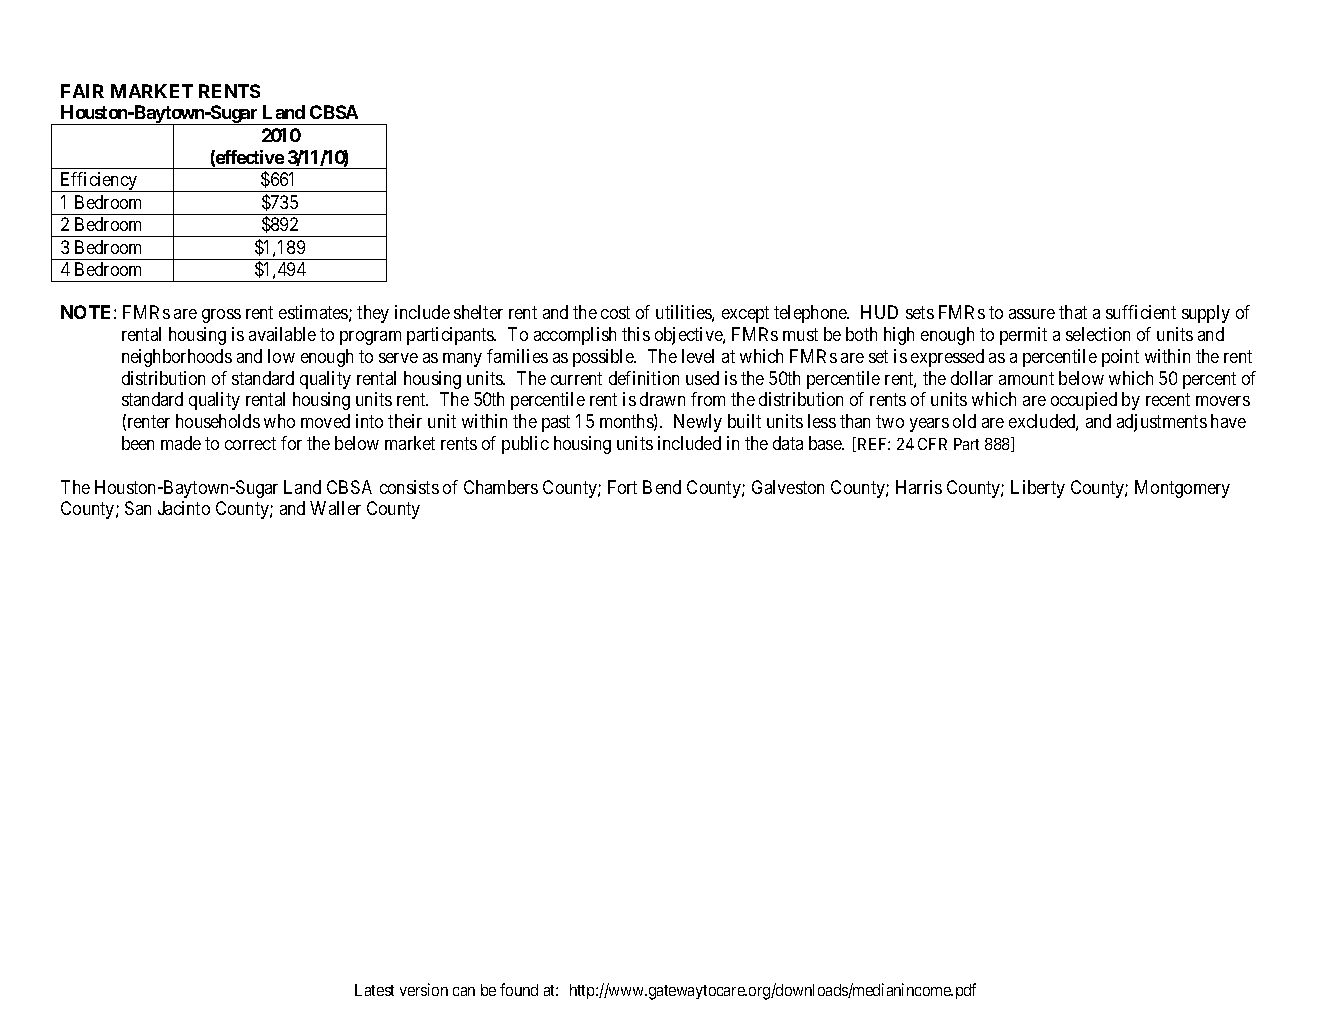 This image has height=1029, width=1332. Describe the element at coordinates (662, 487) in the image. I see `Bend` at that location.
